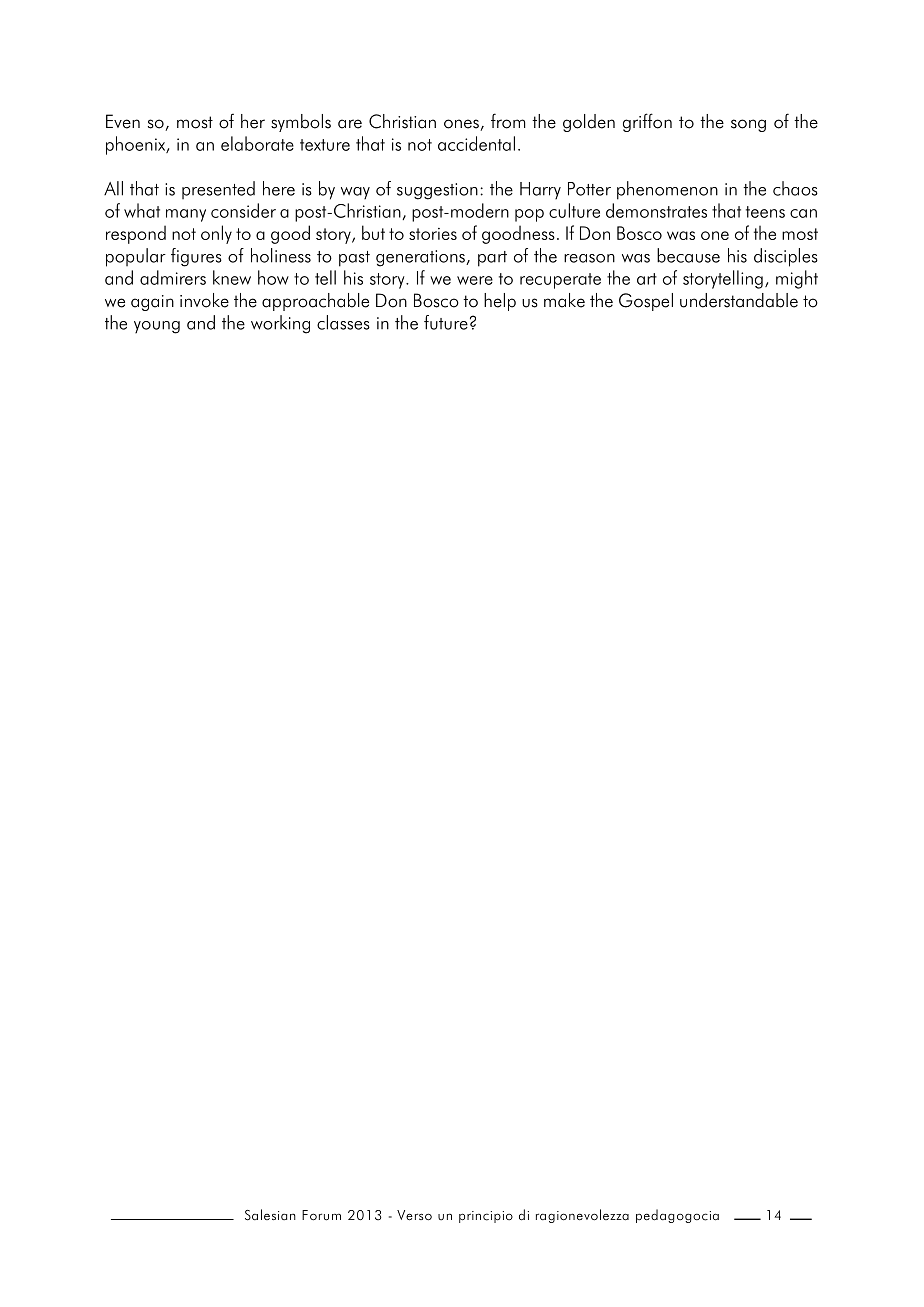 The width and height of the page is (924, 1307). I want to click on principio, so click(486, 1217).
